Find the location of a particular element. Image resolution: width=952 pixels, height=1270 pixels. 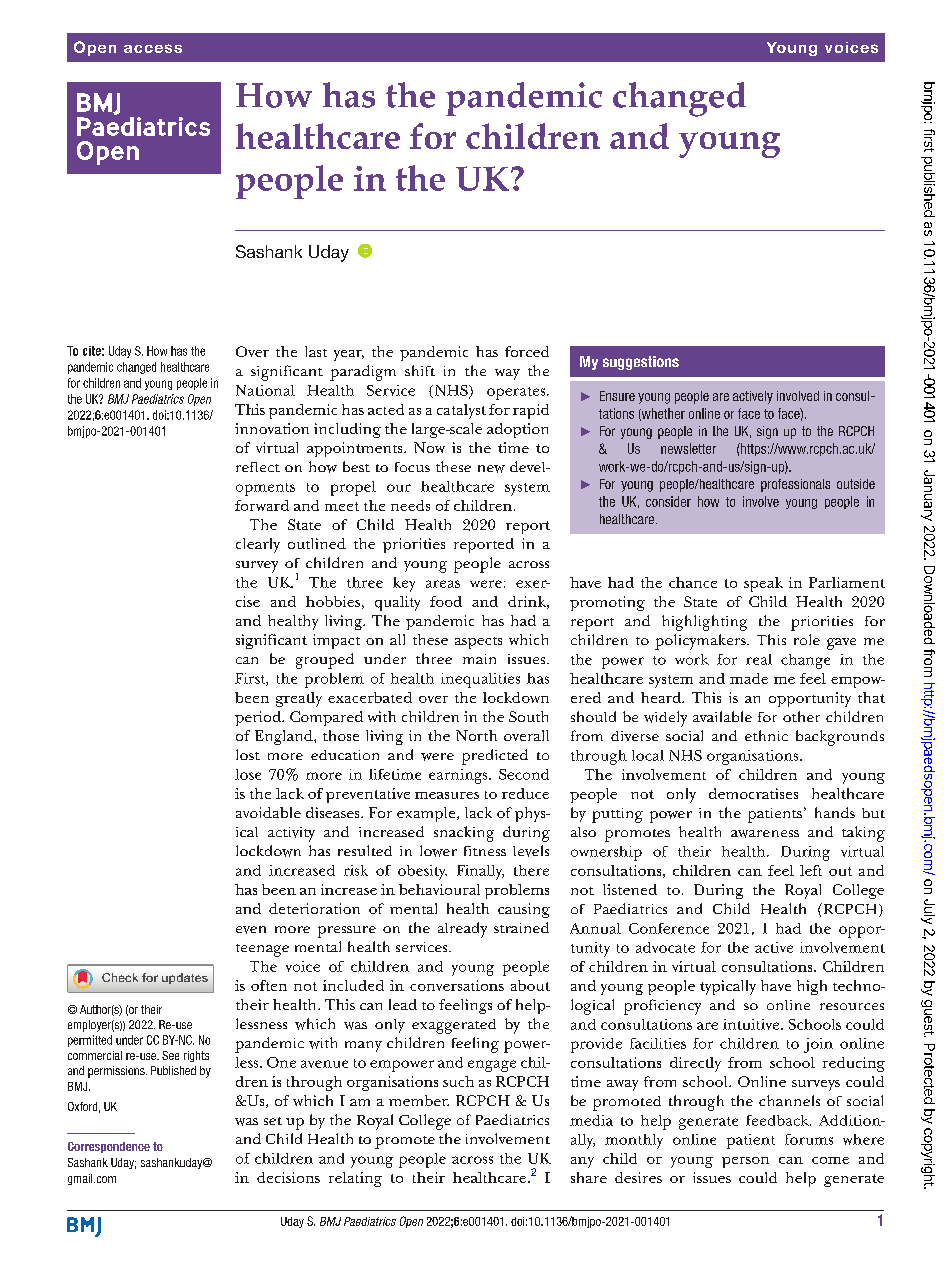

suggestions is located at coordinates (641, 363).
